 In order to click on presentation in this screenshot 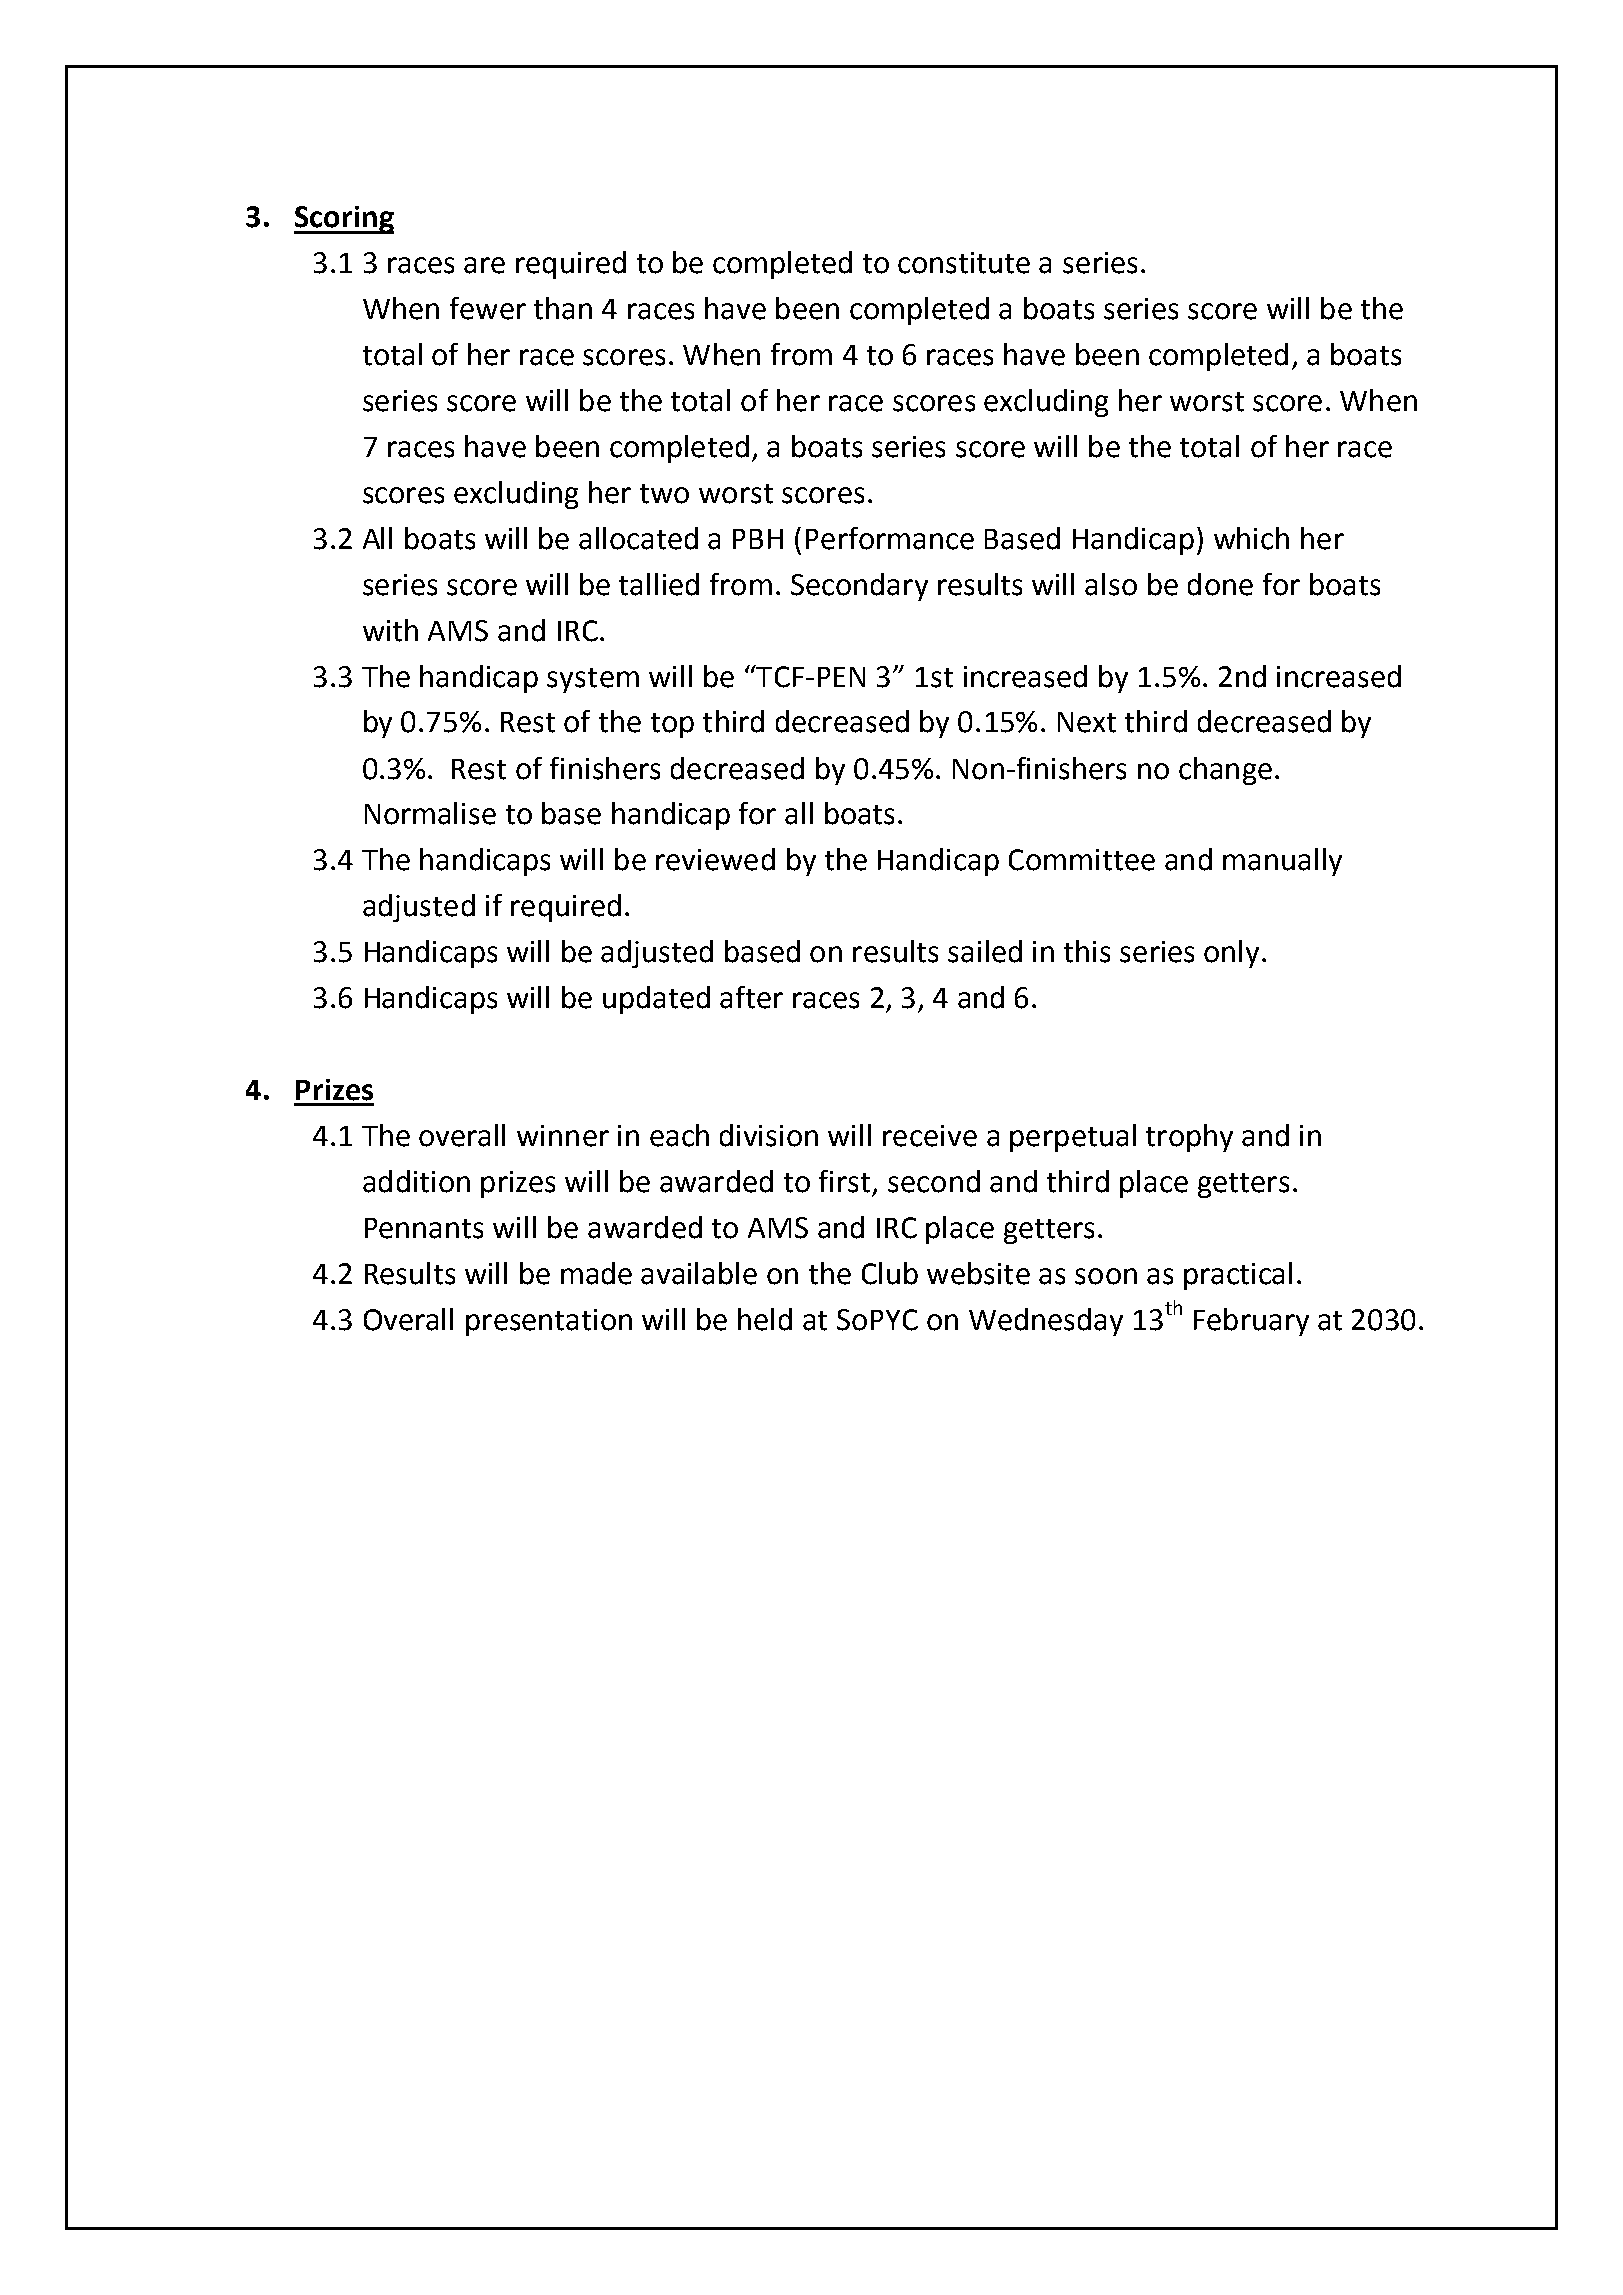, I will do `click(549, 1322)`.
